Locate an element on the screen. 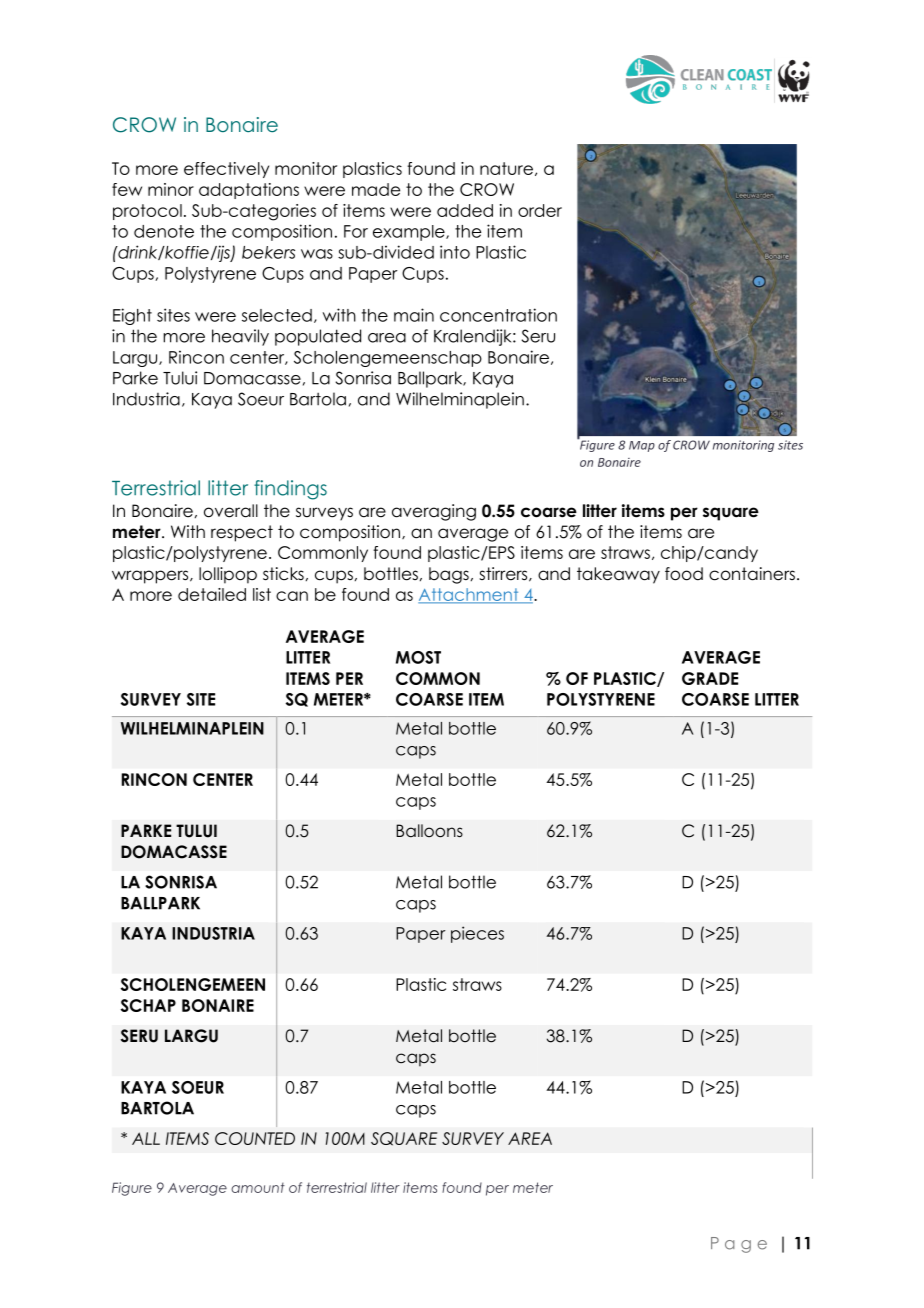  food is located at coordinates (684, 574).
